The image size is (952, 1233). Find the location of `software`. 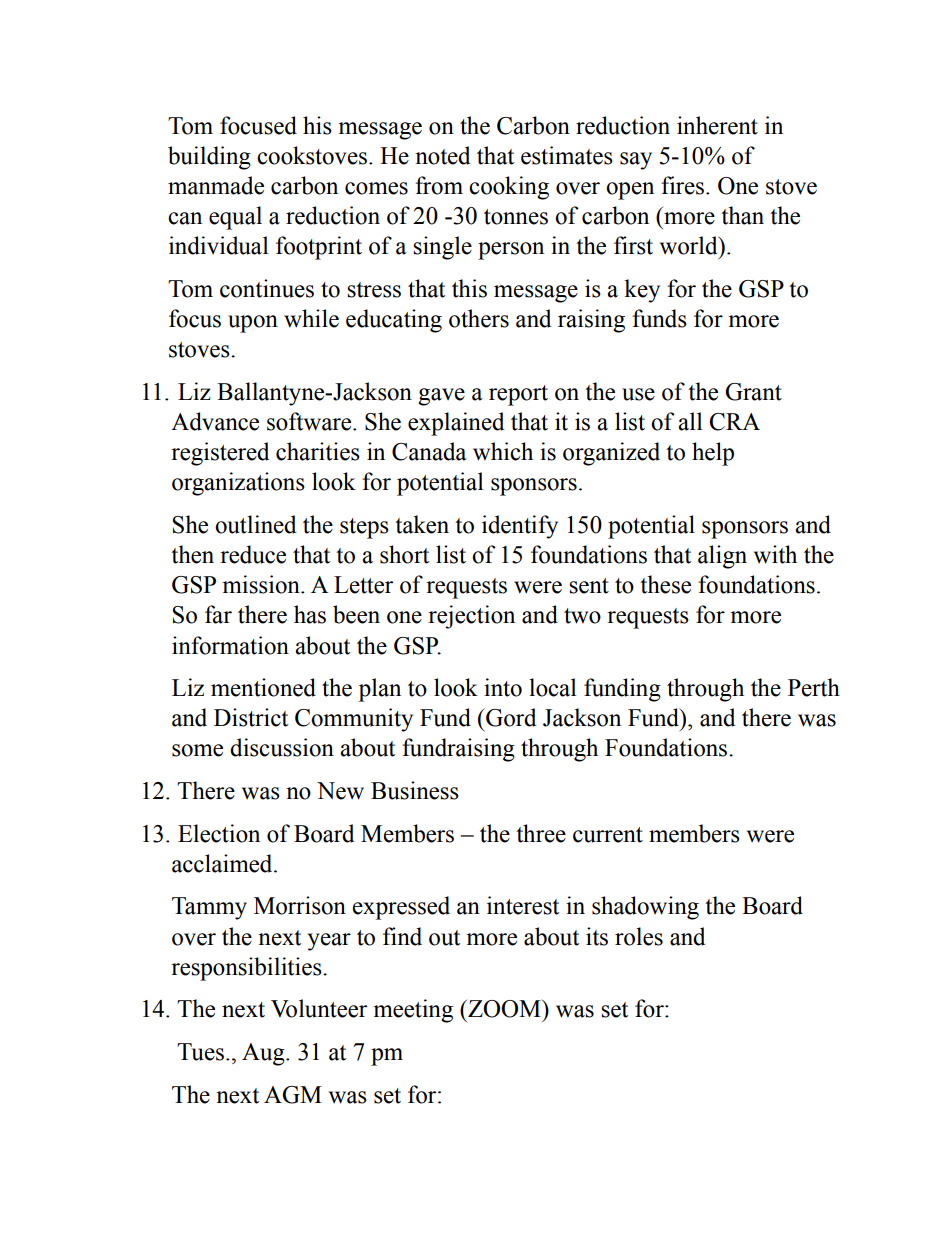

software is located at coordinates (310, 421).
